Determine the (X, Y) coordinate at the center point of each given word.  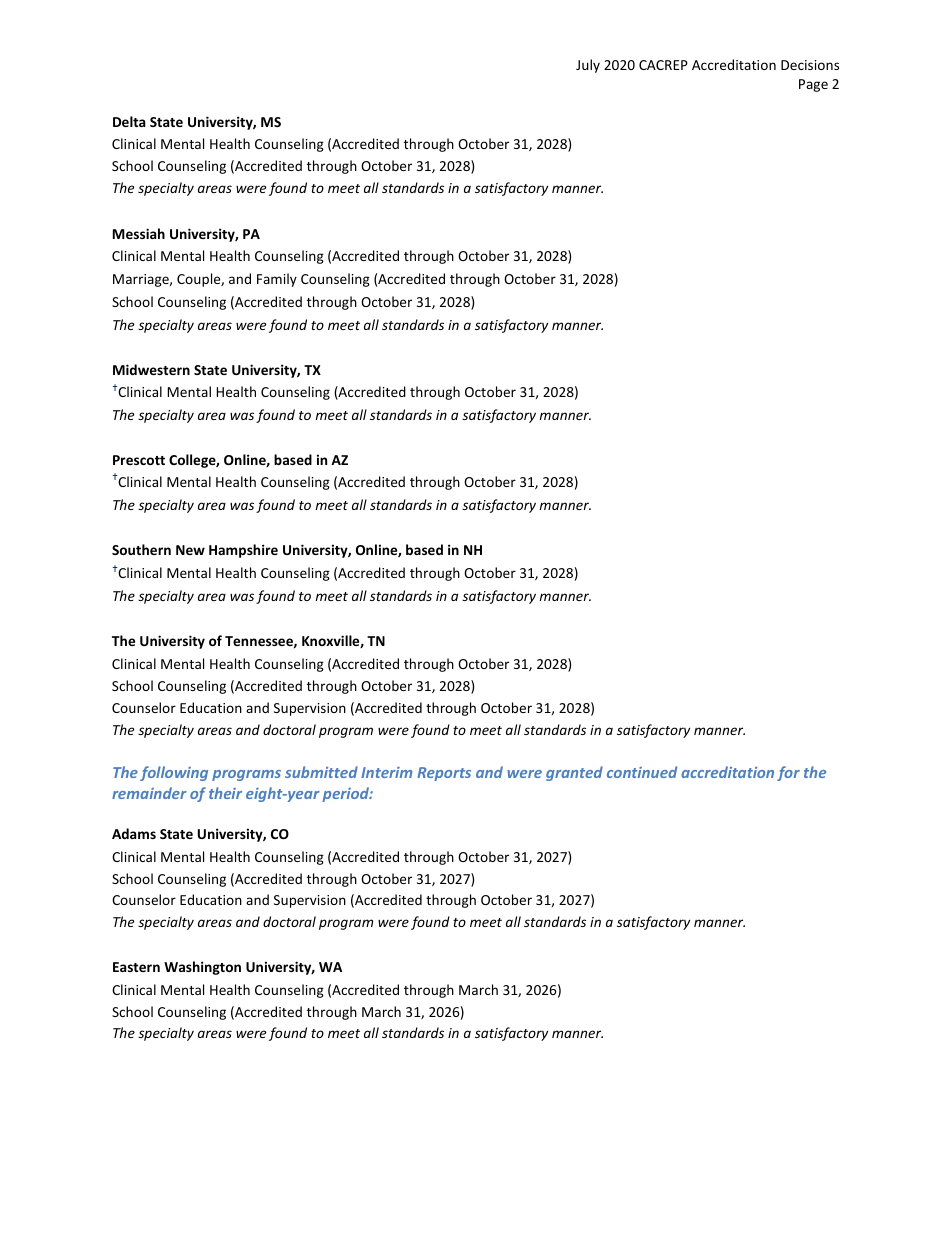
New (190, 550)
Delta (129, 121)
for (788, 773)
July (588, 66)
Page (813, 85)
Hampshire (243, 551)
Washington (202, 968)
